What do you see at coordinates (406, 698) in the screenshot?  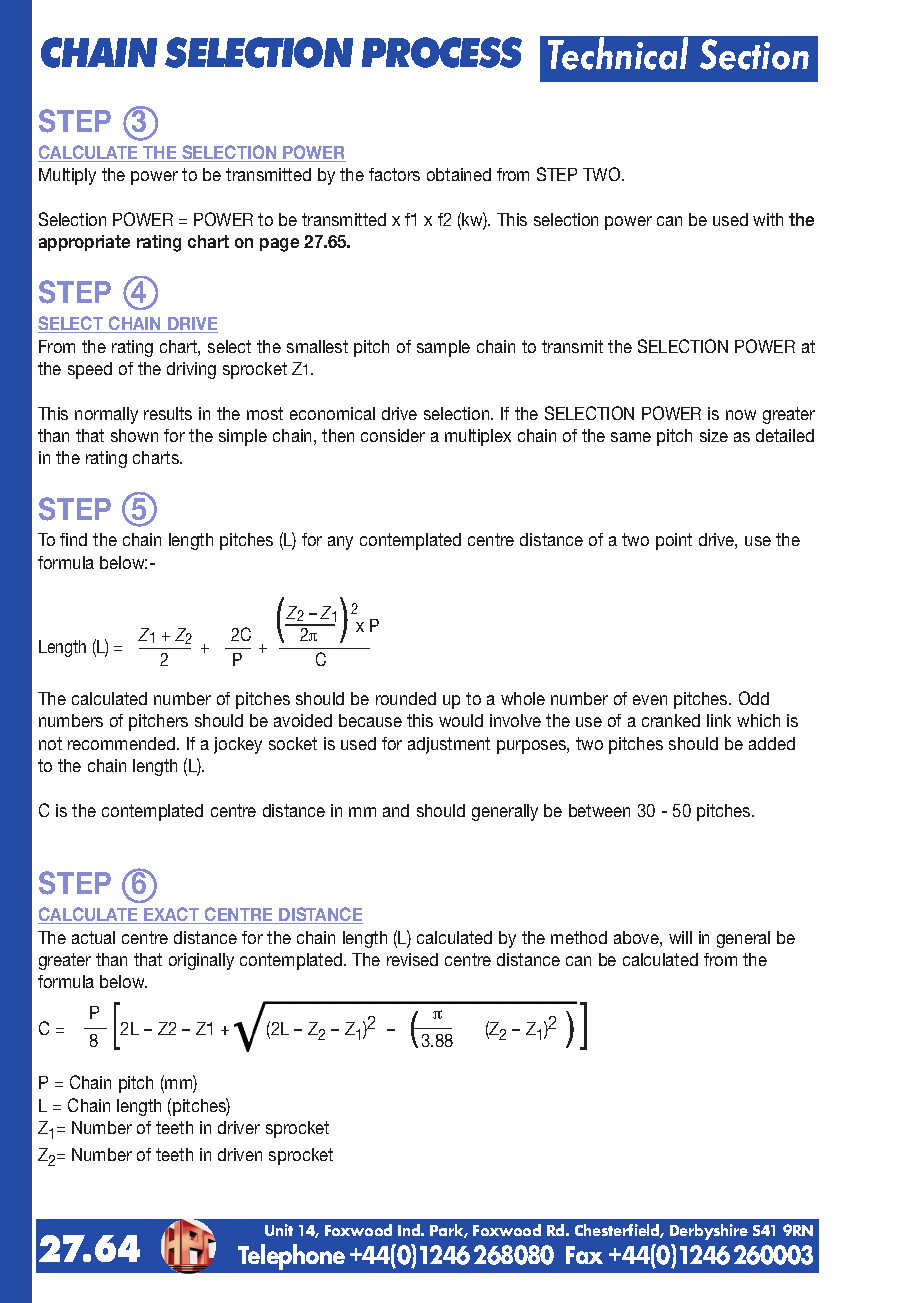 I see `rounded` at bounding box center [406, 698].
